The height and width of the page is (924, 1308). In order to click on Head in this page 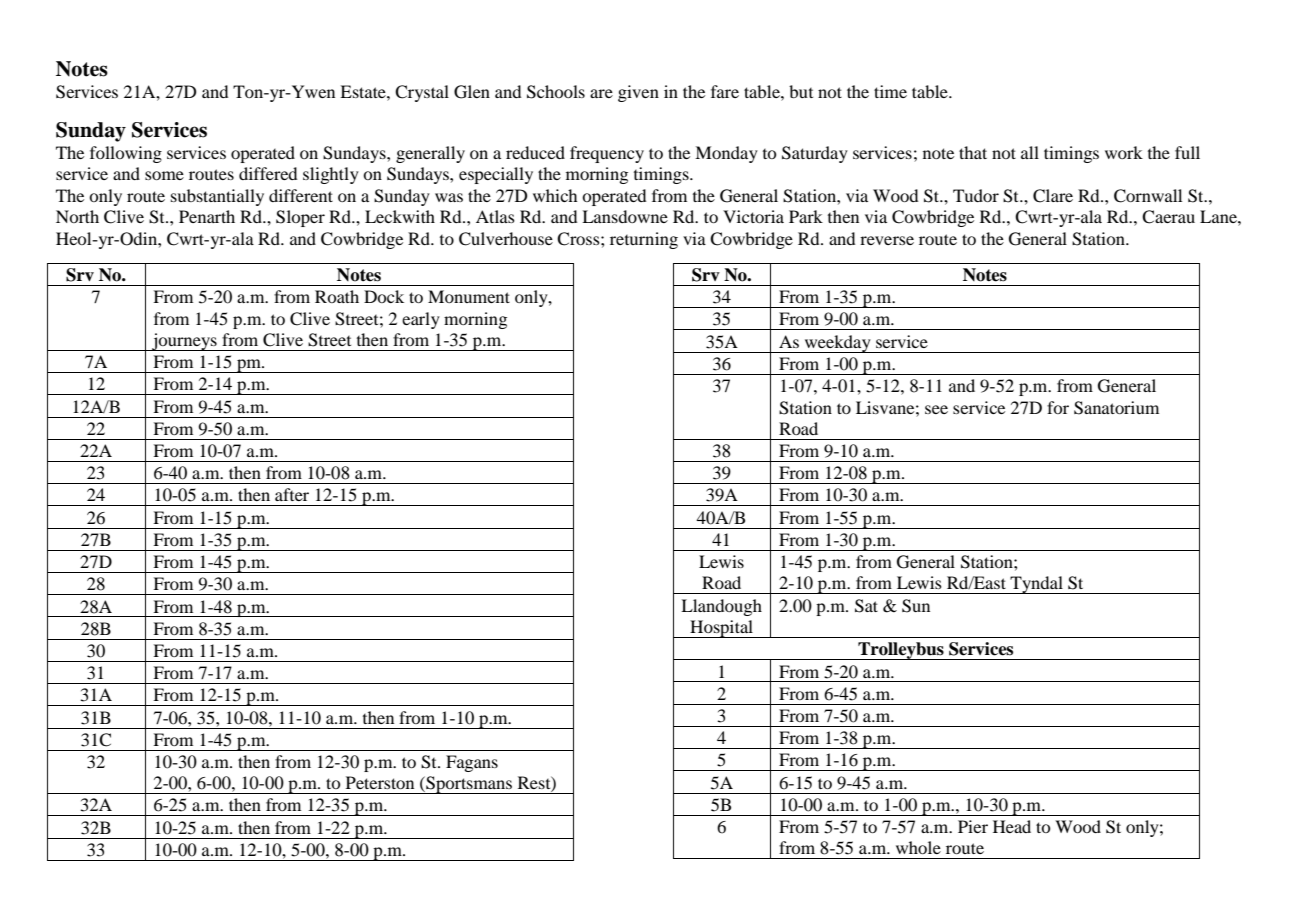, I will do `click(1012, 826)`.
